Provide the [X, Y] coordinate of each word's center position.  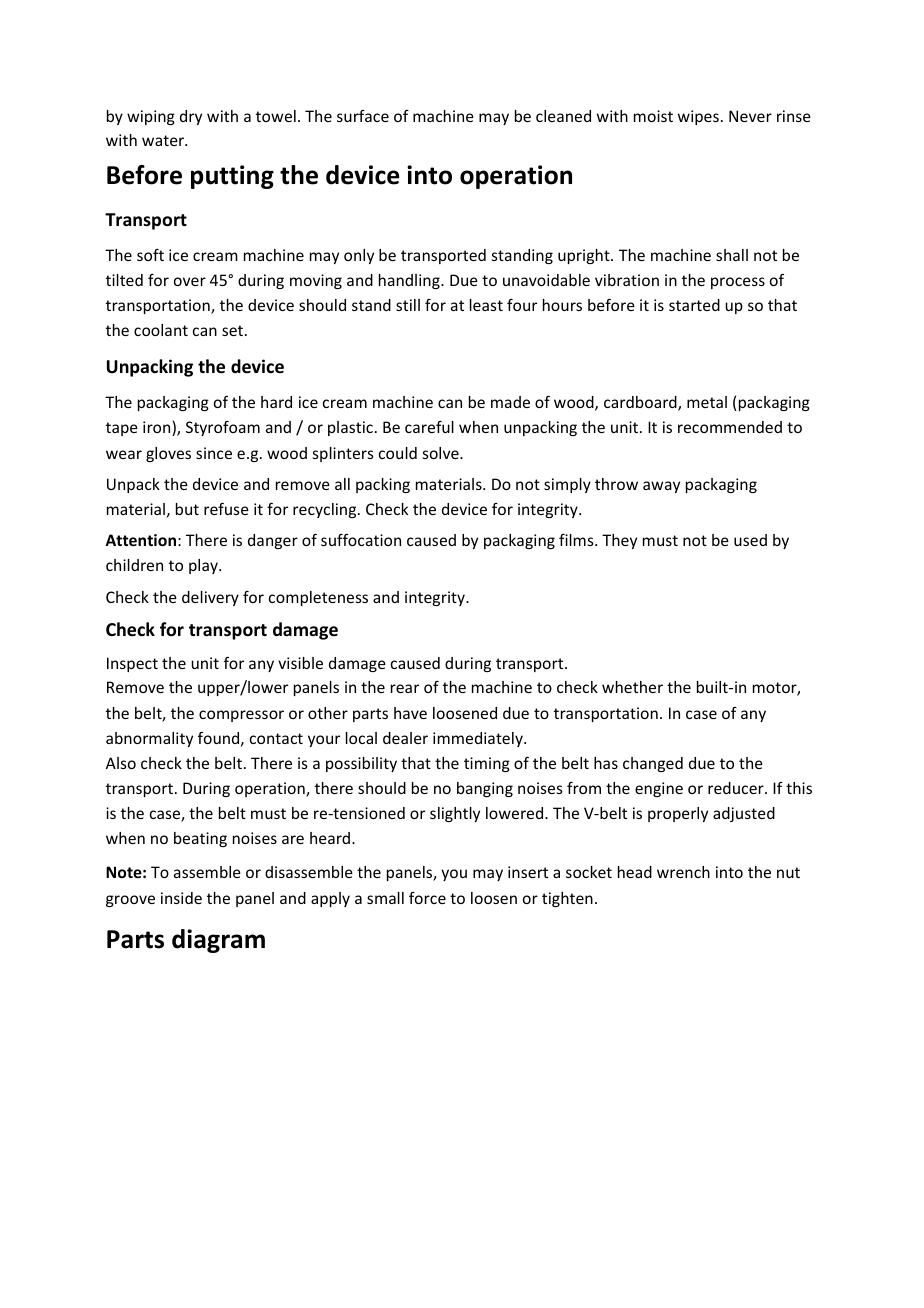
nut [788, 872]
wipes [698, 117]
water [164, 140]
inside [181, 898]
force [427, 898]
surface [363, 116]
